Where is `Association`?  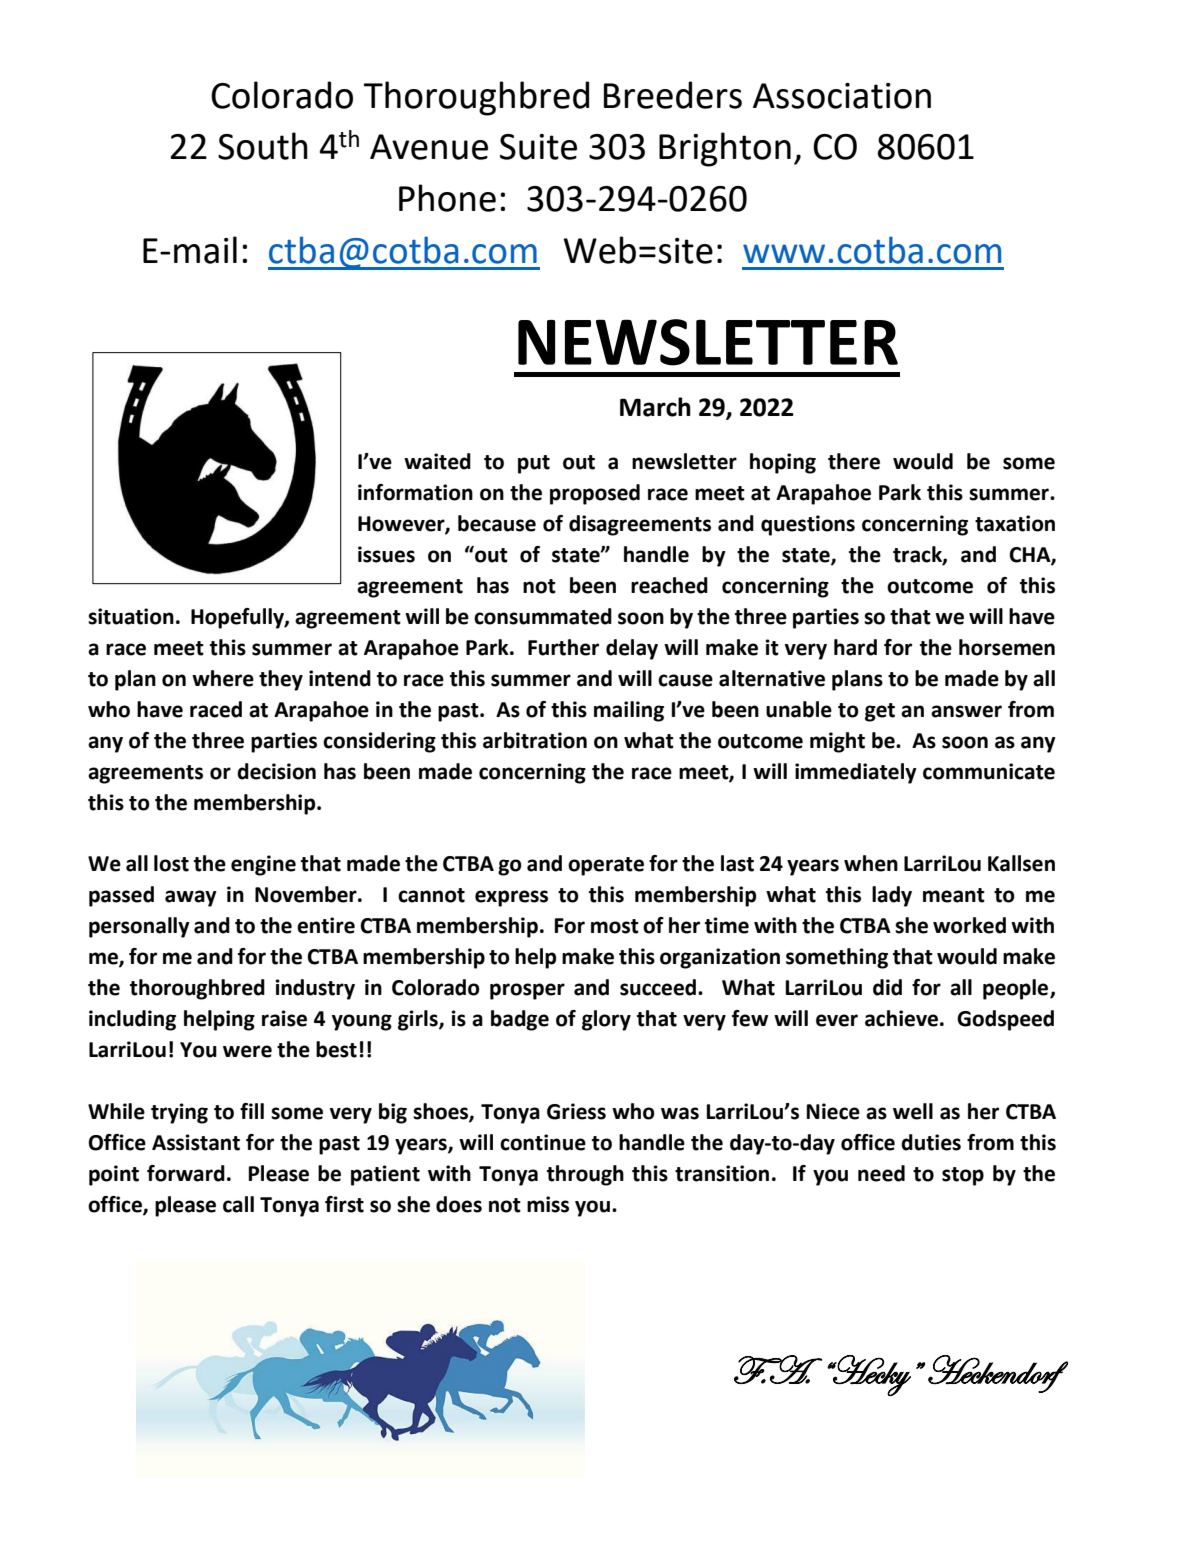 Association is located at coordinates (842, 96).
